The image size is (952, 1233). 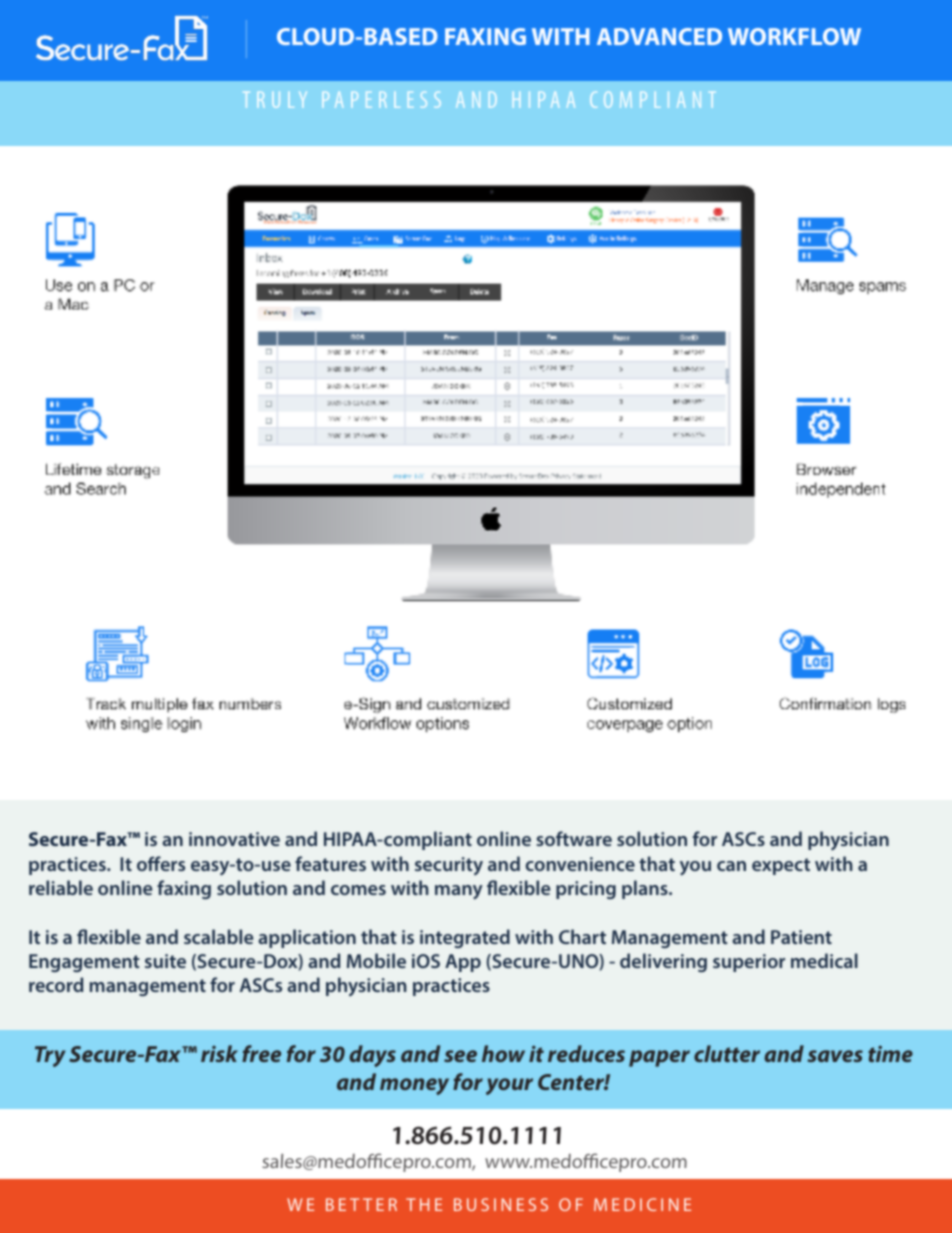 What do you see at coordinates (459, 892) in the screenshot?
I see `many` at bounding box center [459, 892].
